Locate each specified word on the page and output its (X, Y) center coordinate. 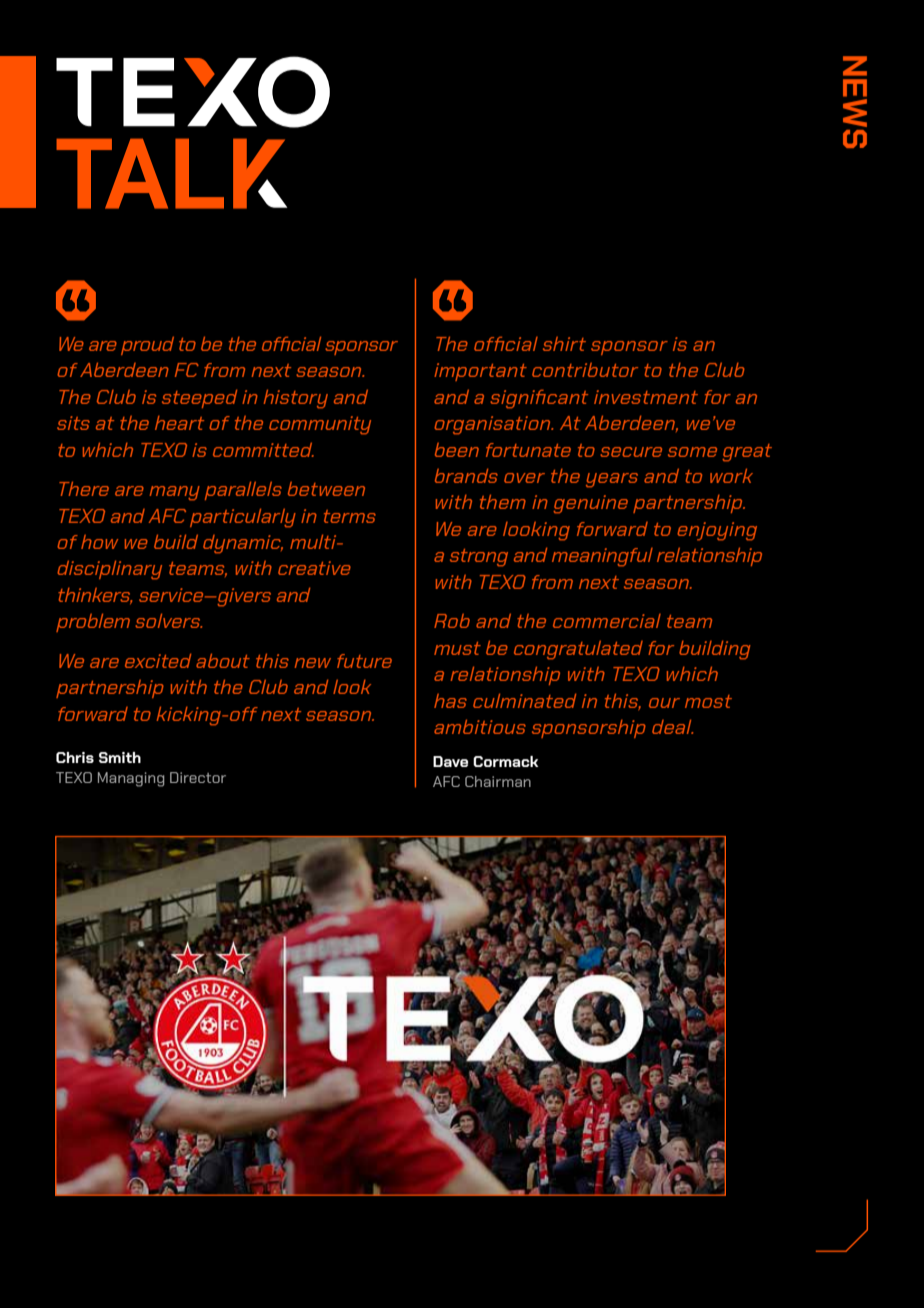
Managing (131, 779)
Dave (450, 761)
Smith (120, 757)
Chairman (498, 781)
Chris (75, 757)
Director (198, 777)
